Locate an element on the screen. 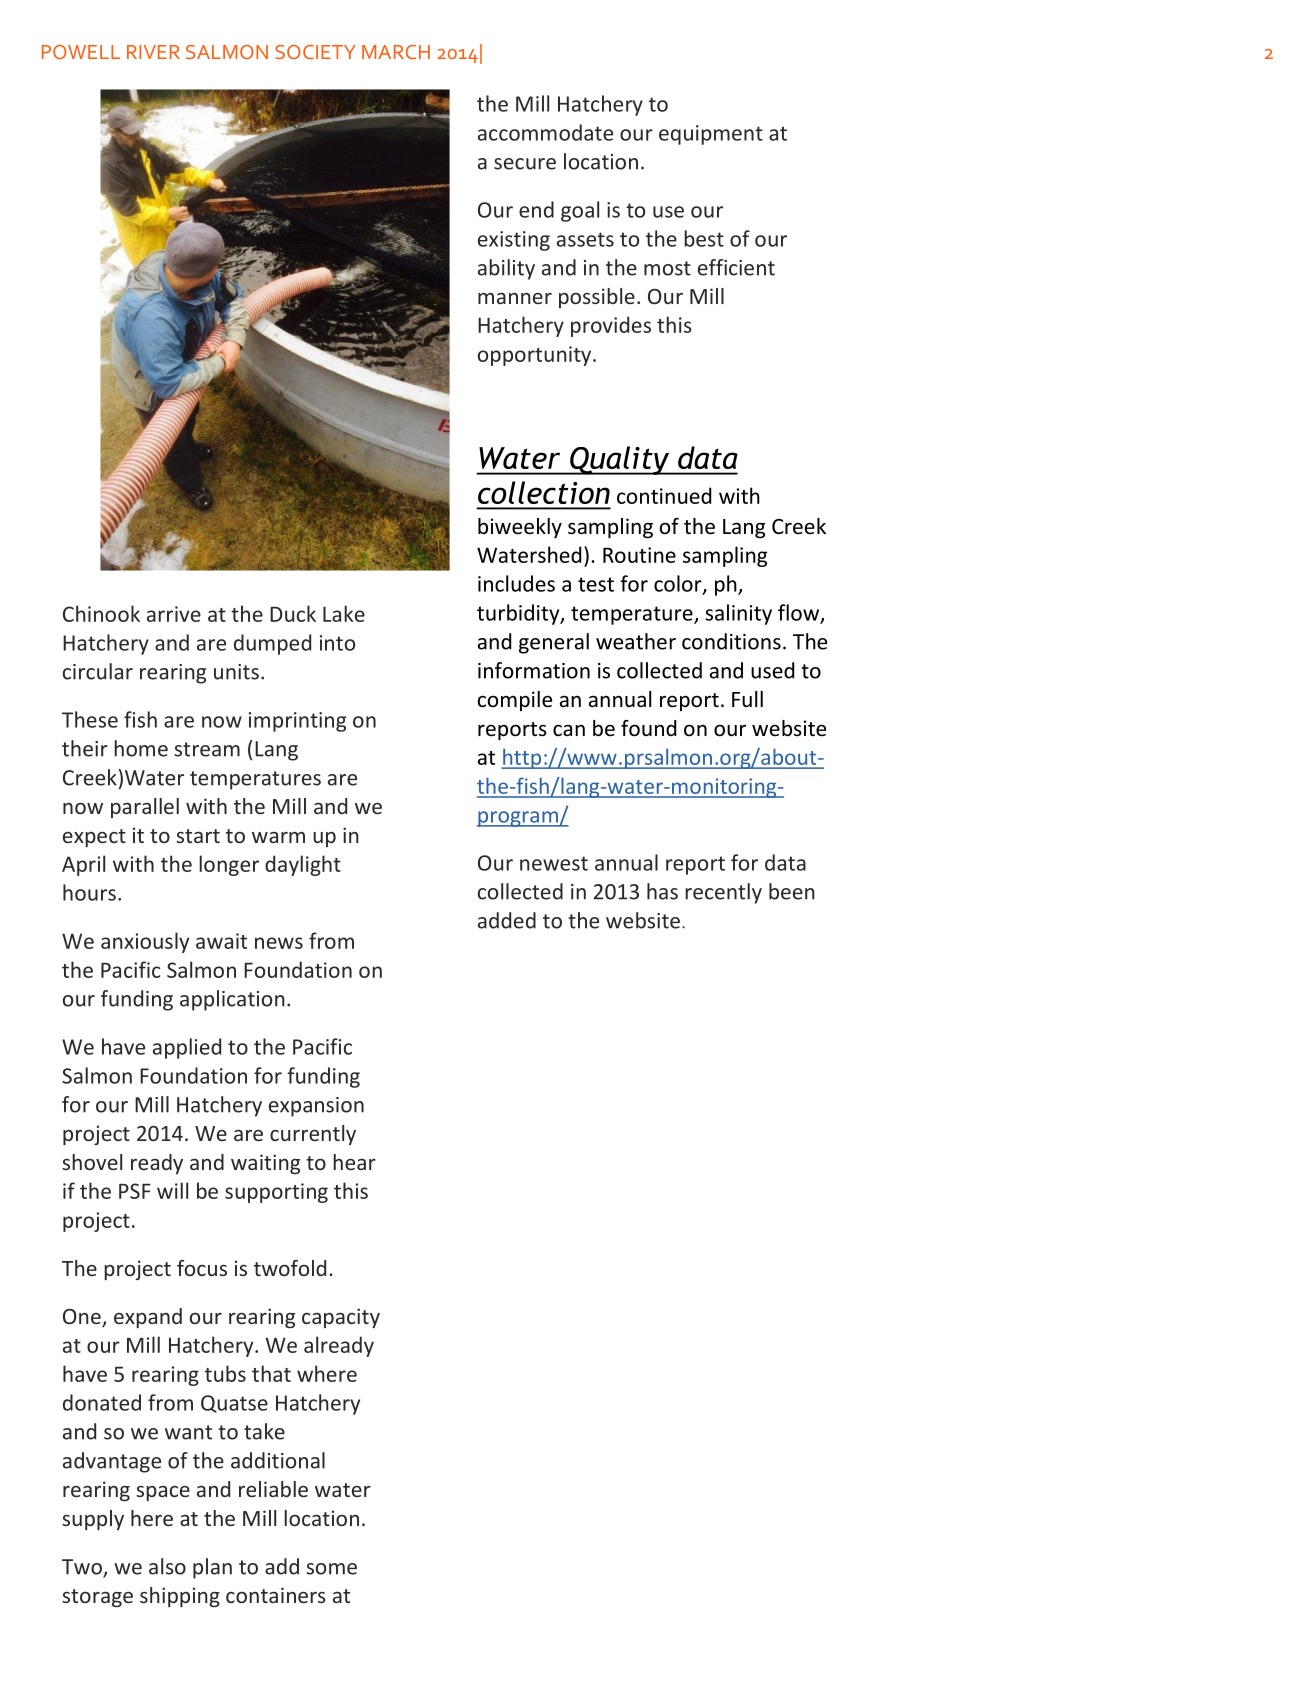 The image size is (1314, 1701). parallel is located at coordinates (145, 808).
